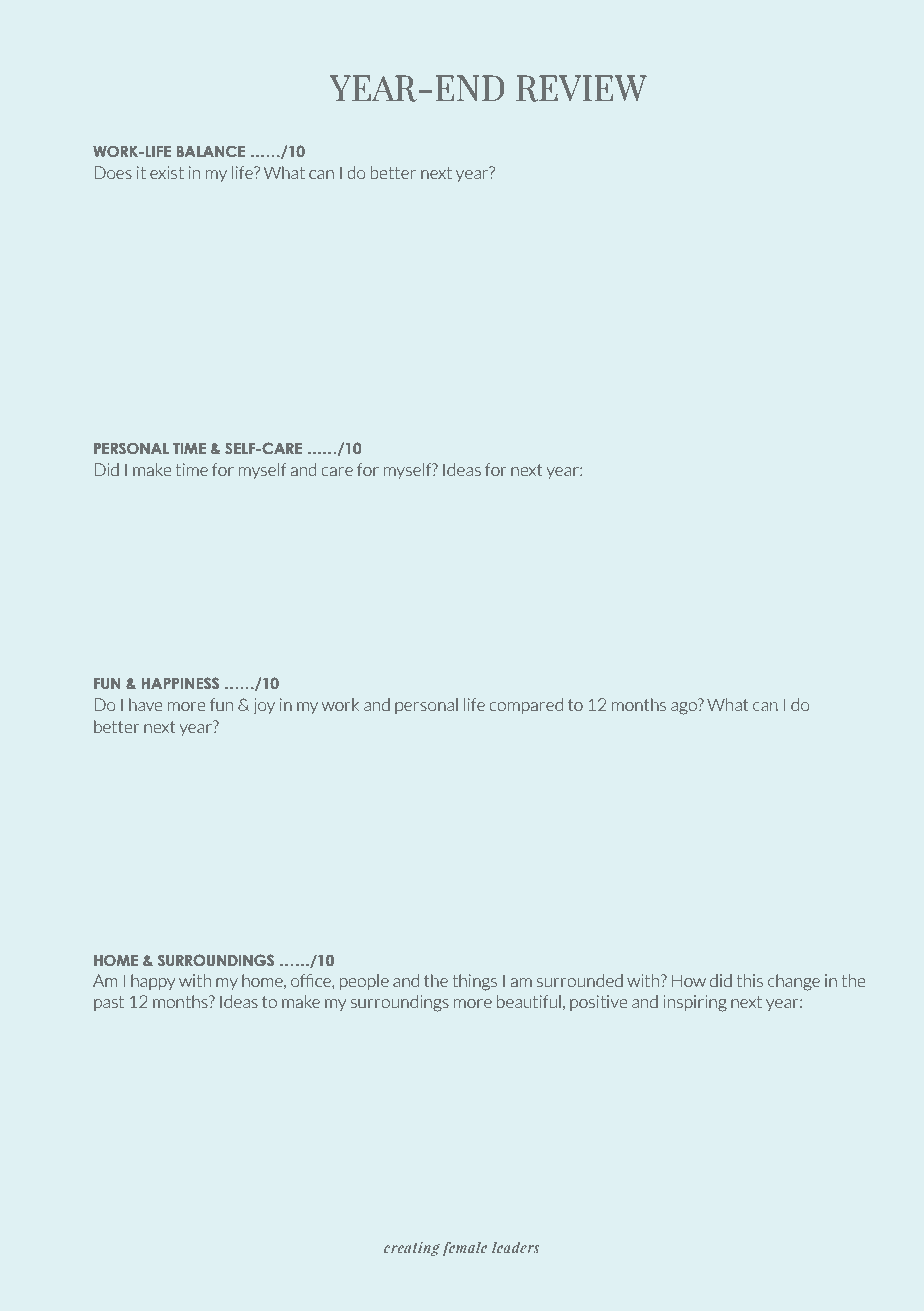  What do you see at coordinates (526, 706) in the document?
I see `compared` at bounding box center [526, 706].
